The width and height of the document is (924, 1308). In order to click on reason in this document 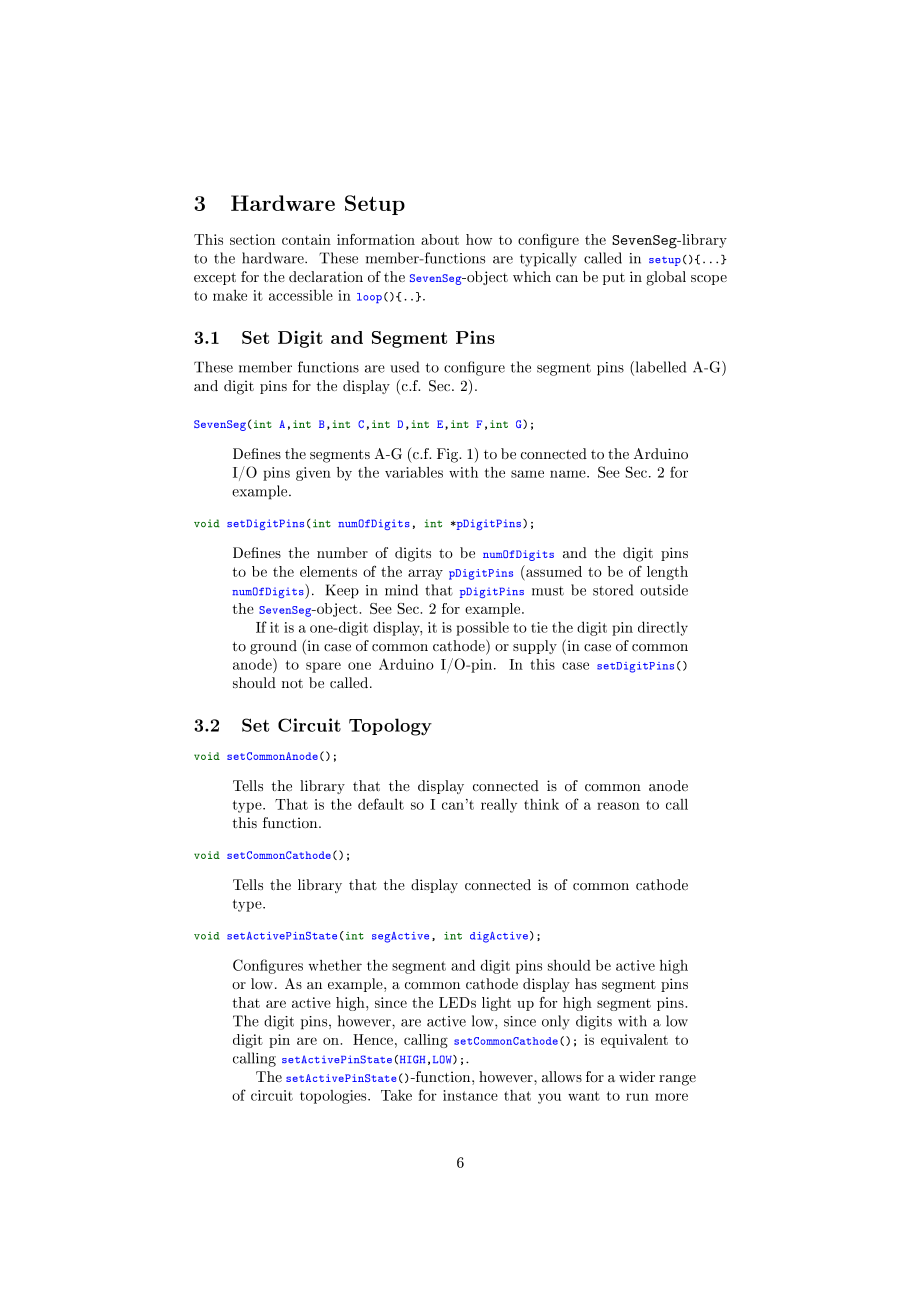, I will do `click(618, 806)`.
